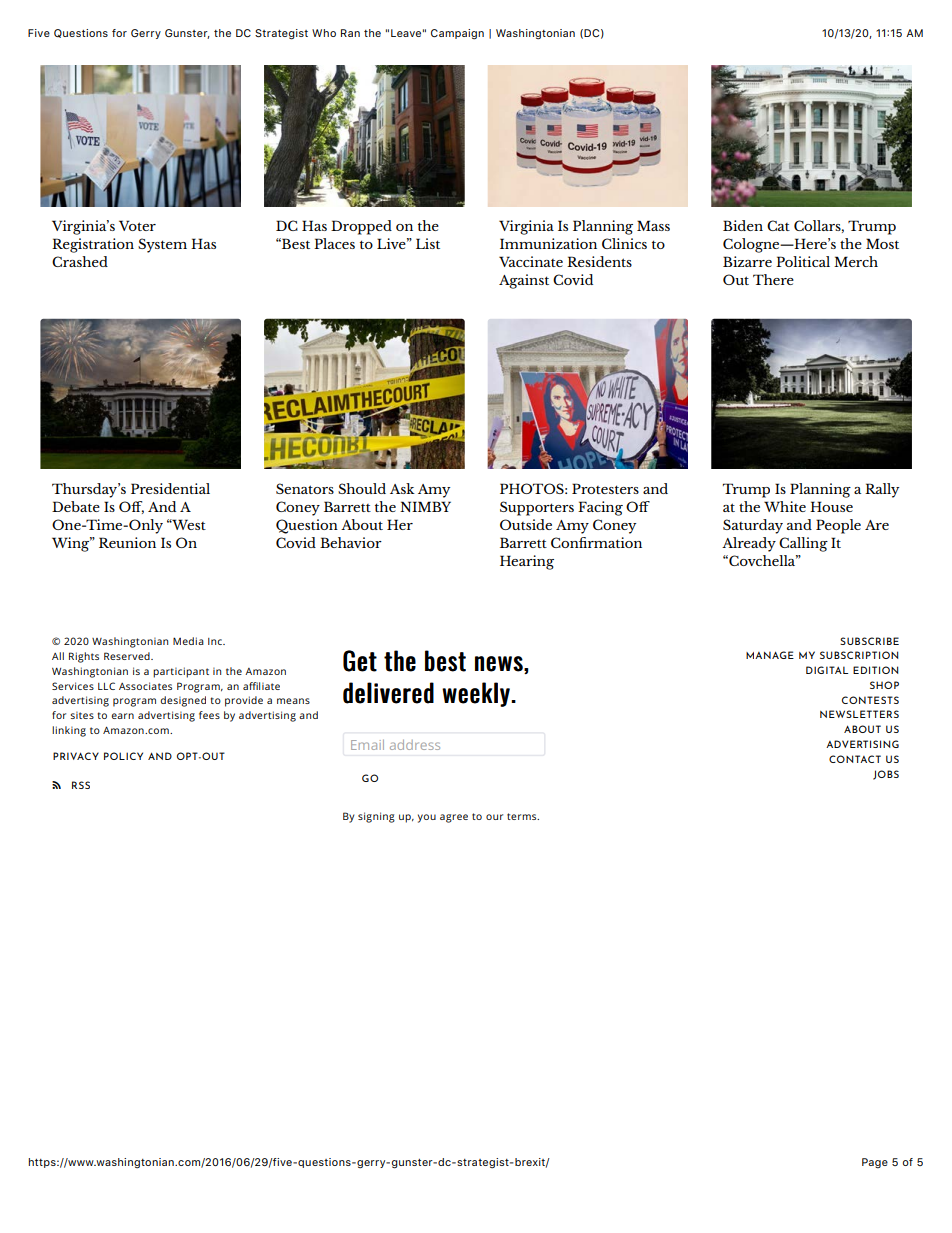 This screenshot has height=1233, width=952. I want to click on agree, so click(454, 818).
